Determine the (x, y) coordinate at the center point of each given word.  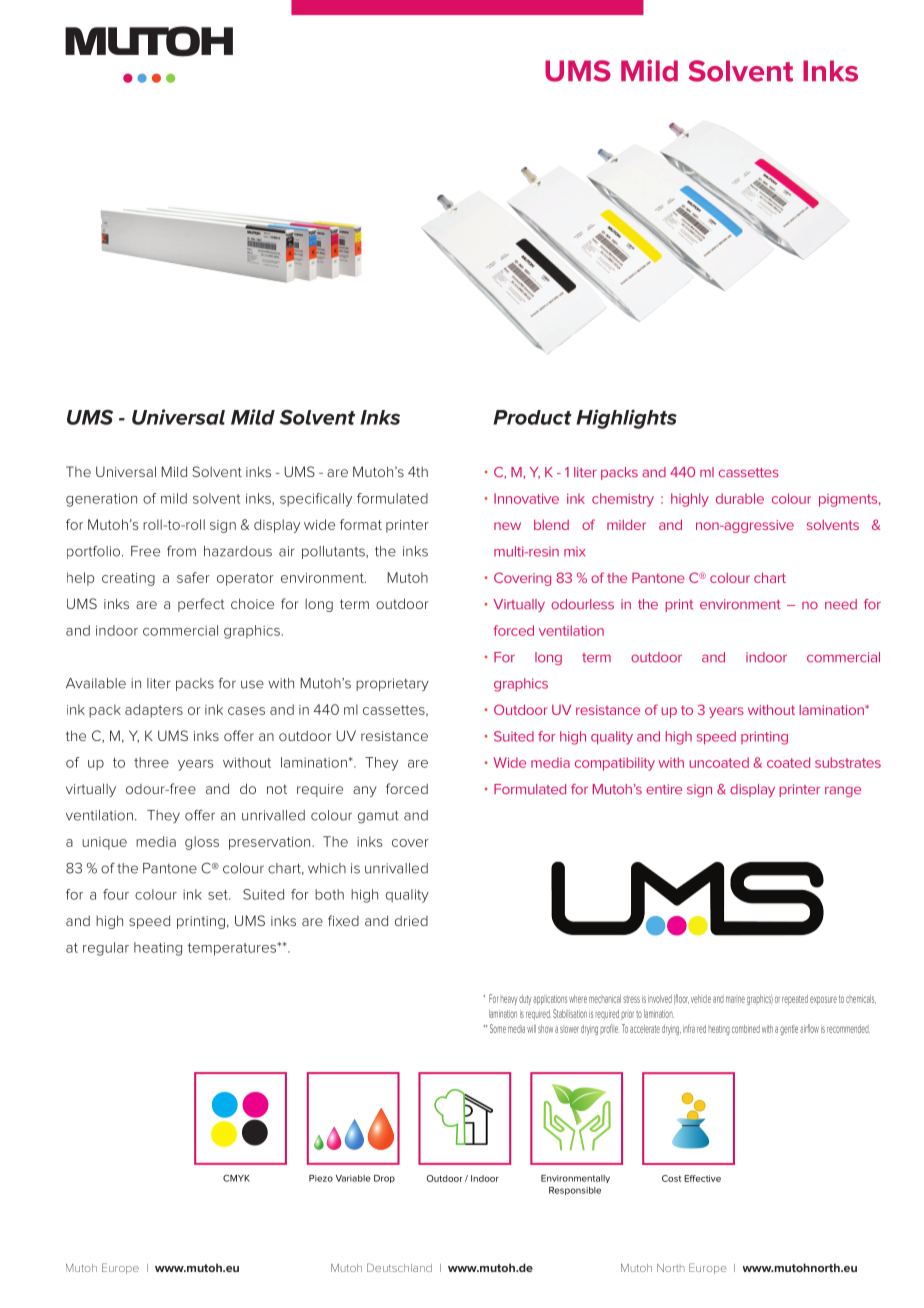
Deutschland (399, 1267)
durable (740, 498)
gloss (202, 843)
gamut (378, 817)
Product (532, 417)
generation (101, 500)
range (843, 791)
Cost (671, 1178)
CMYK (236, 1178)
